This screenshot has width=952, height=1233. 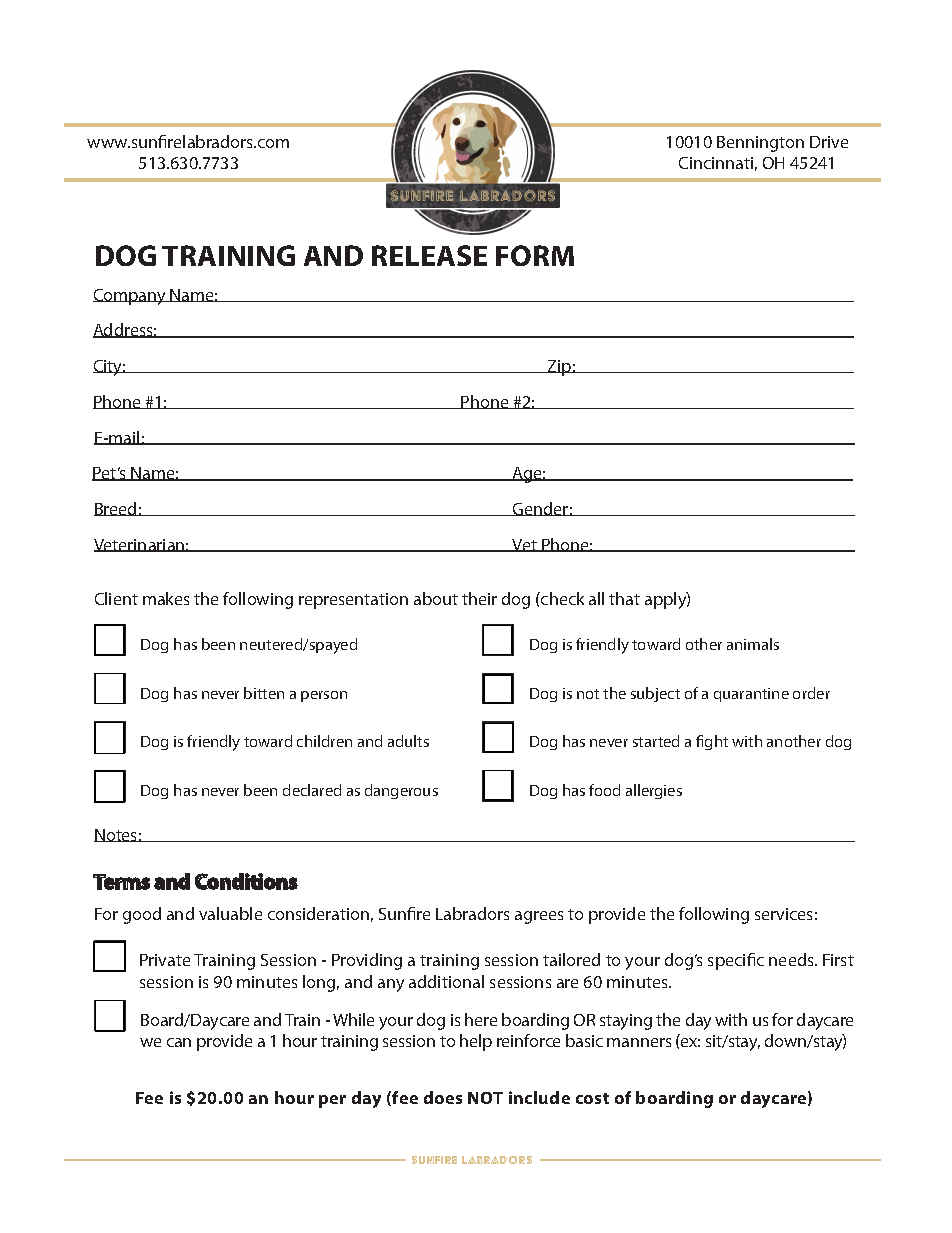 What do you see at coordinates (408, 741) in the screenshot?
I see `adults` at bounding box center [408, 741].
